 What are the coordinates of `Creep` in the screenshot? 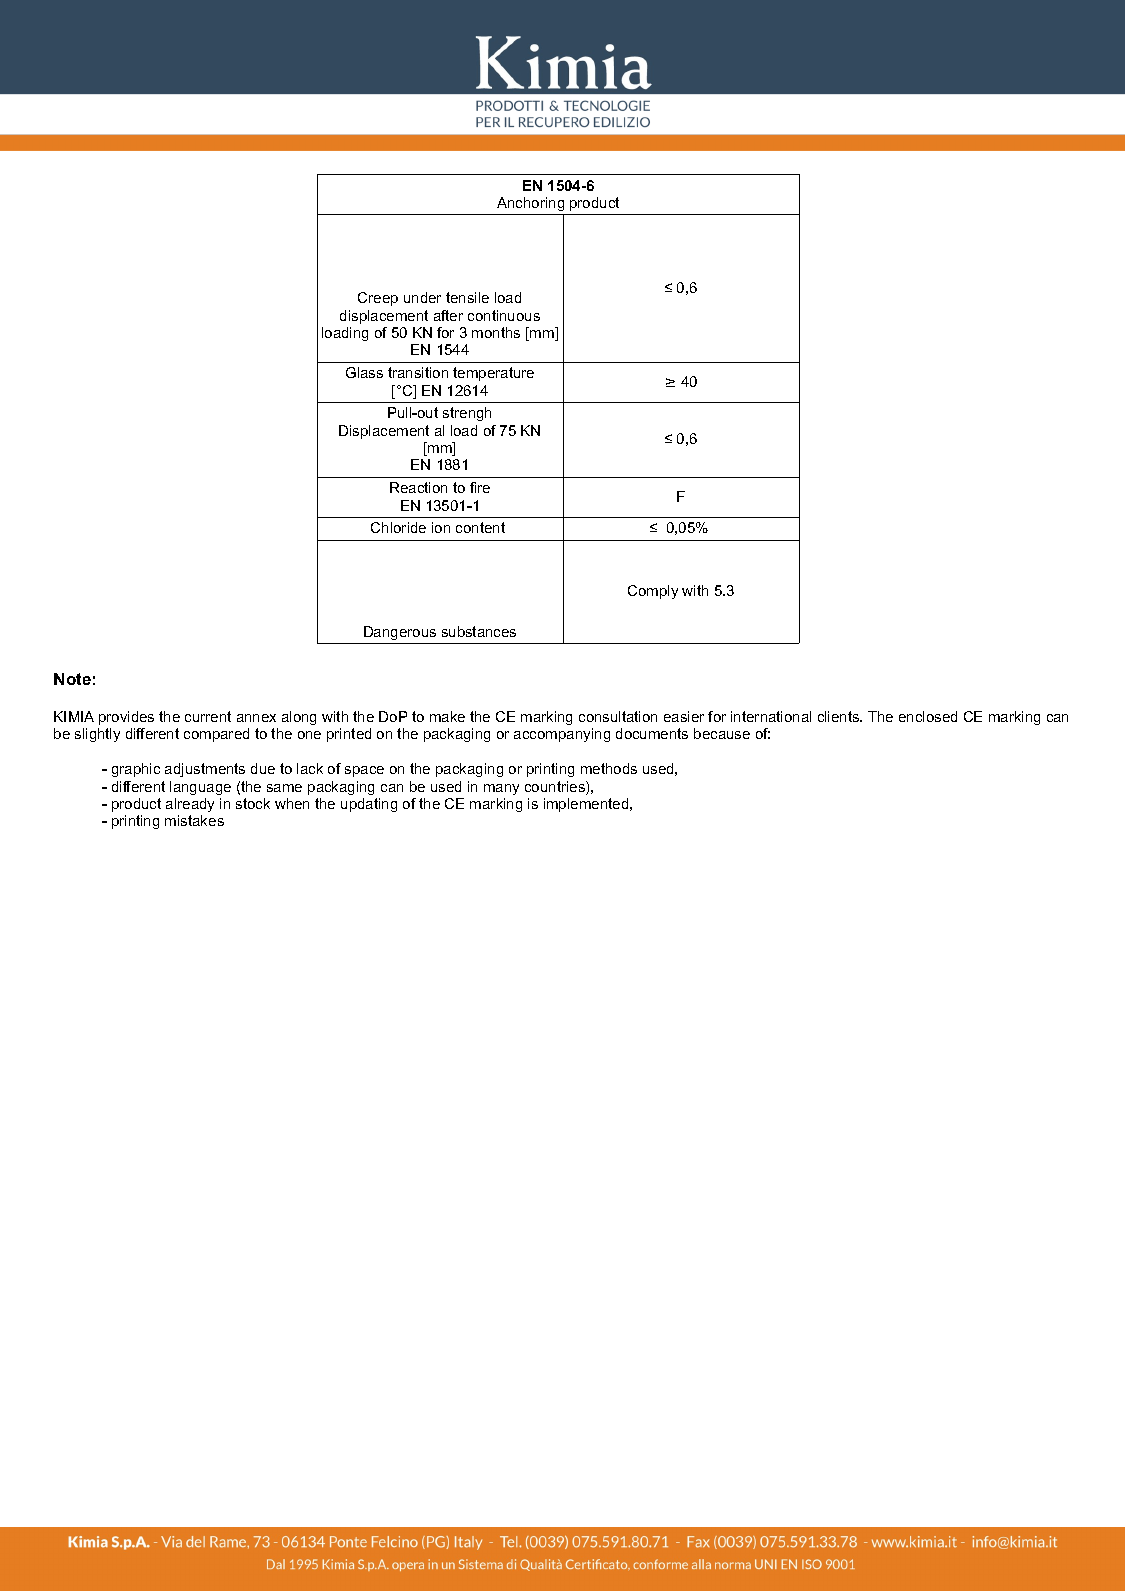 It's located at (378, 299).
